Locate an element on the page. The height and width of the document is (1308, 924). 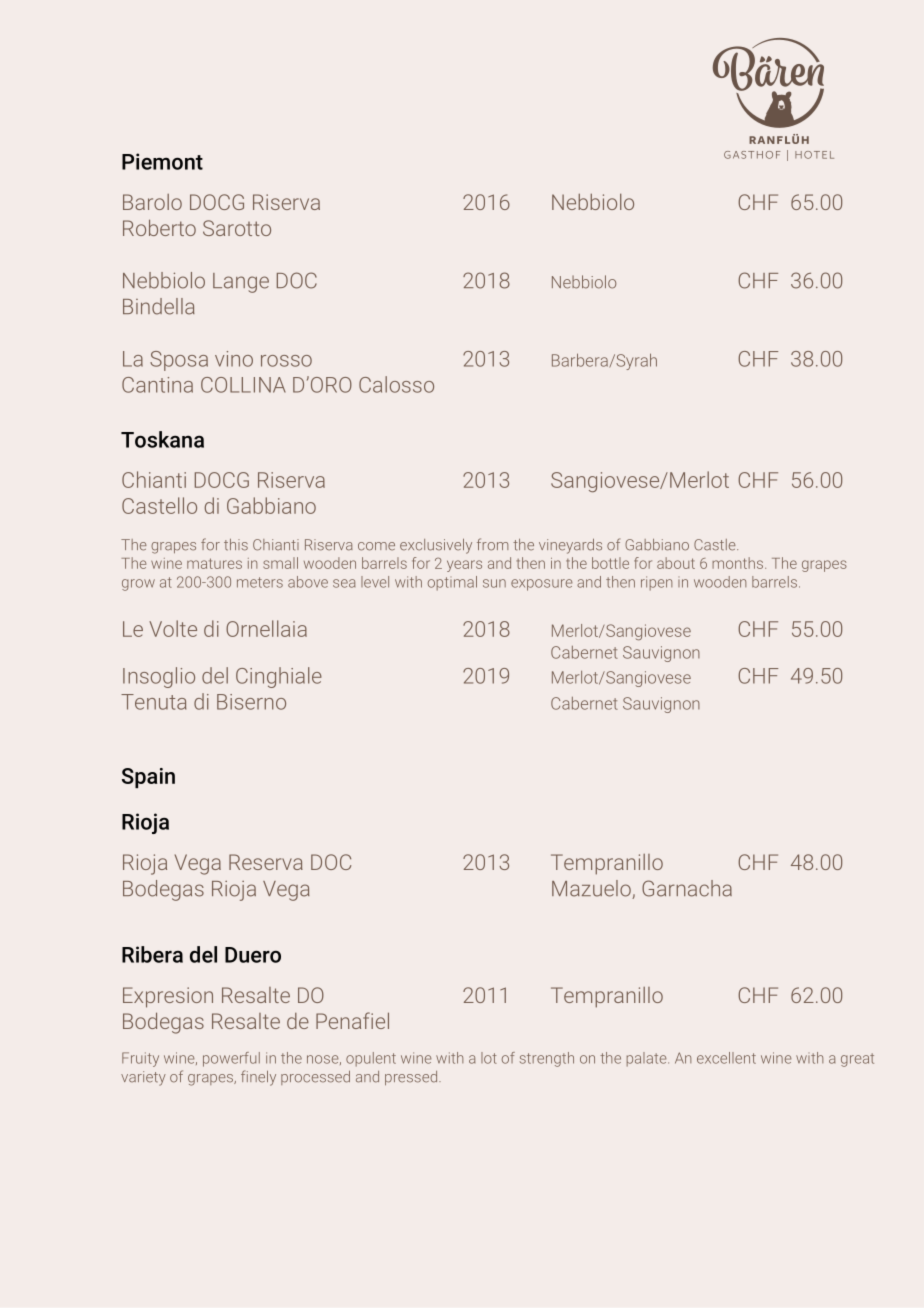
powerful is located at coordinates (231, 1059).
